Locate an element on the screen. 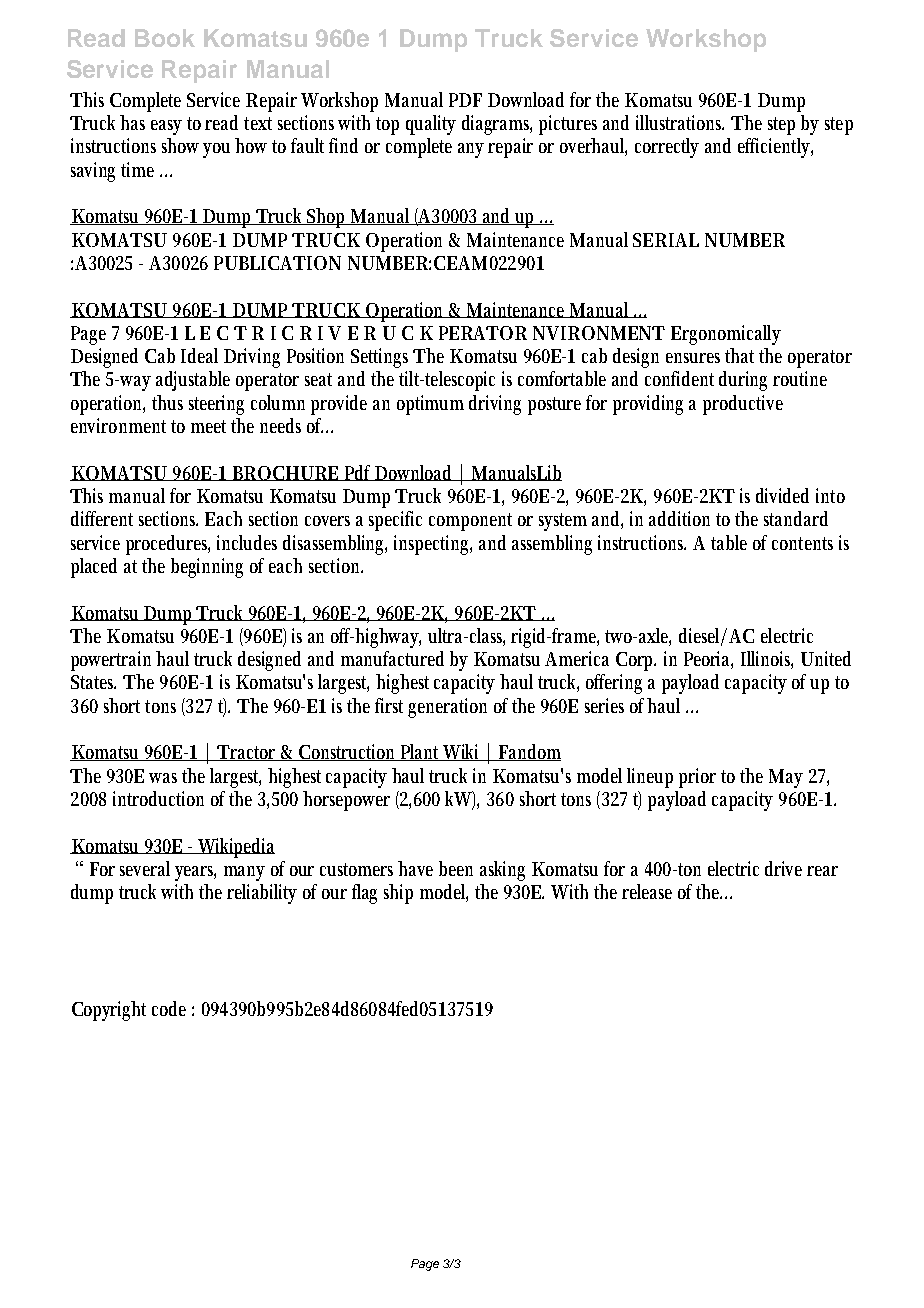 The width and height of the screenshot is (924, 1308). code is located at coordinates (169, 1008).
